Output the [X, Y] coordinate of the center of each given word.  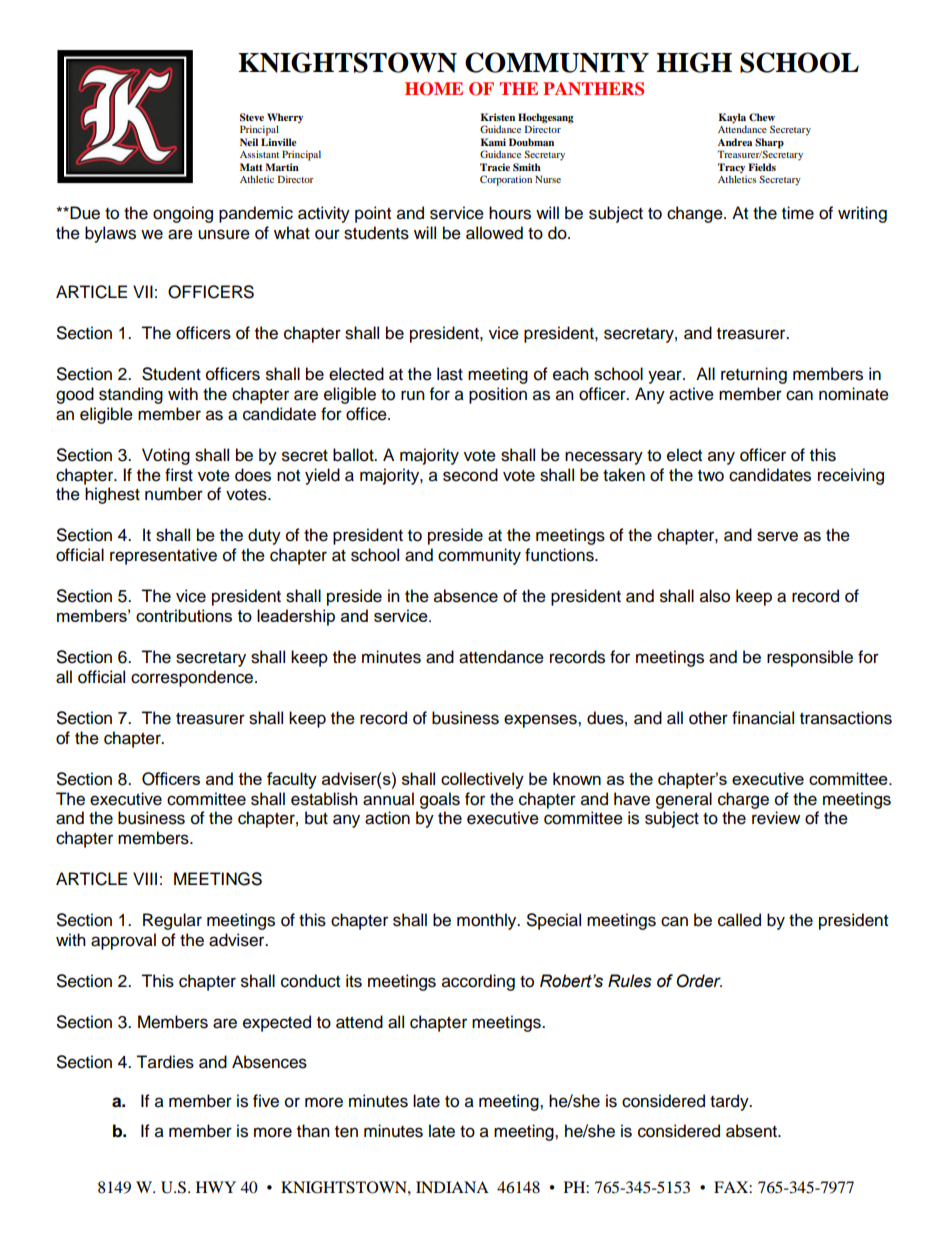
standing [131, 395]
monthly [488, 921]
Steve [252, 117]
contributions [184, 615]
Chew [762, 117]
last [450, 374]
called [739, 920]
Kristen [498, 117]
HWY [216, 1187]
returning [754, 375]
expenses [541, 721]
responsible [810, 658]
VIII [145, 878]
